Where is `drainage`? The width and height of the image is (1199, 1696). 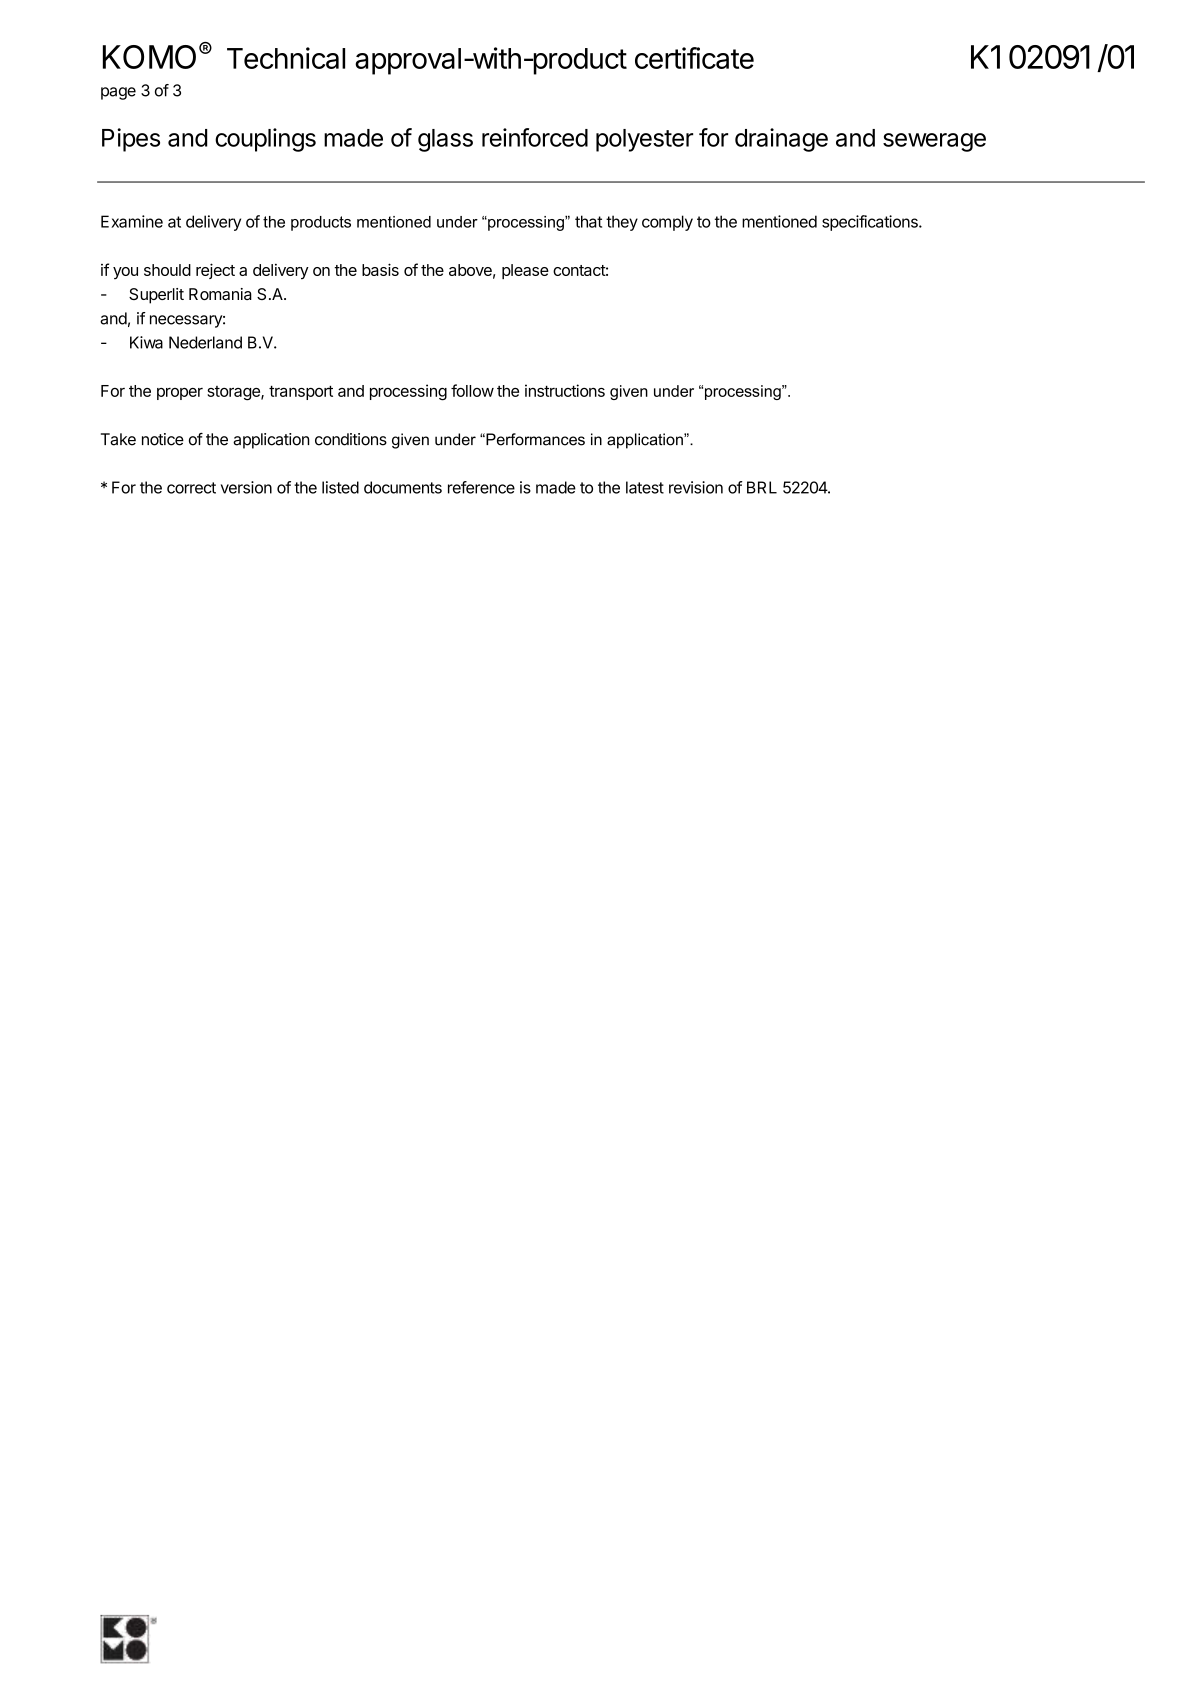
drainage is located at coordinates (781, 140).
